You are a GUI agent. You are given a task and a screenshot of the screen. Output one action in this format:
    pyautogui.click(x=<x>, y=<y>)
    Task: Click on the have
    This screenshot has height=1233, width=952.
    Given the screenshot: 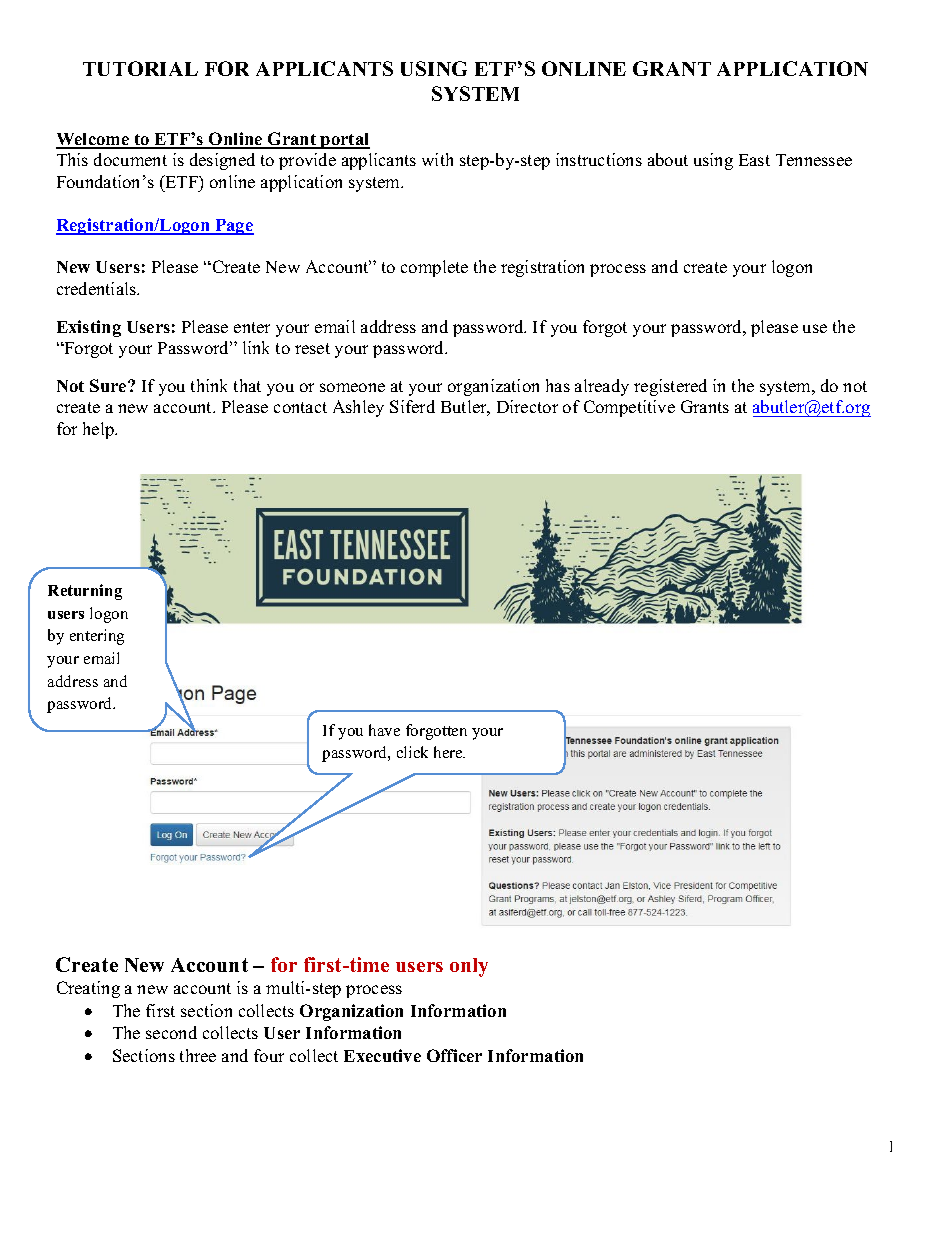 What is the action you would take?
    pyautogui.click(x=384, y=730)
